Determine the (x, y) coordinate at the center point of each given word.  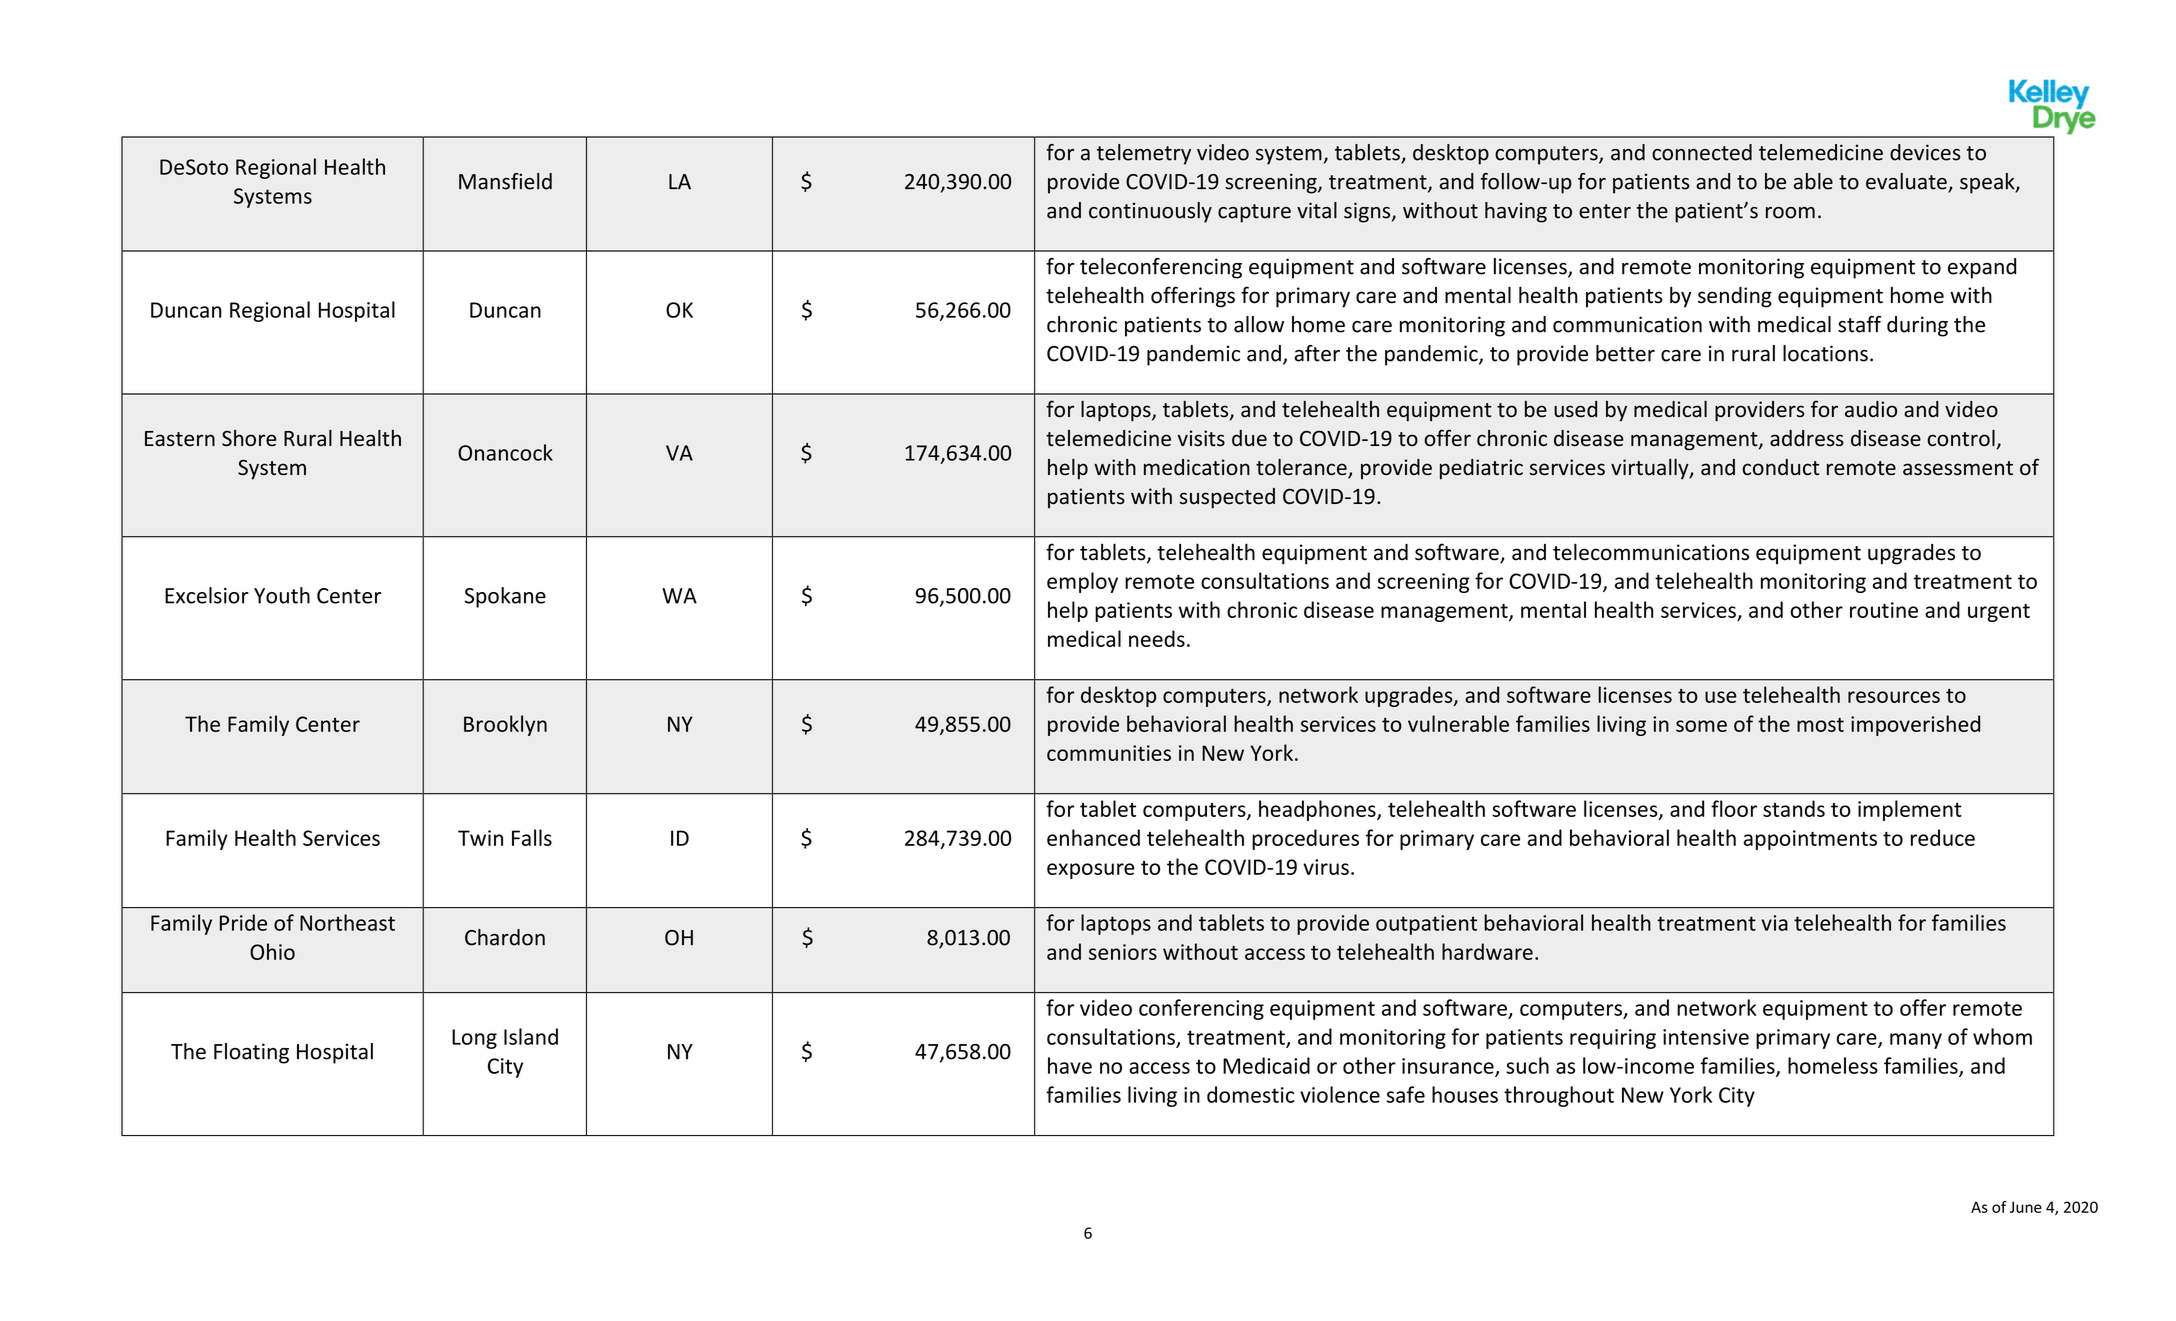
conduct (1781, 467)
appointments (1810, 840)
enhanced (1093, 837)
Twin (480, 838)
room (1790, 213)
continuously (1150, 212)
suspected (1227, 498)
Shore (249, 438)
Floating (251, 1053)
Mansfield (505, 181)
